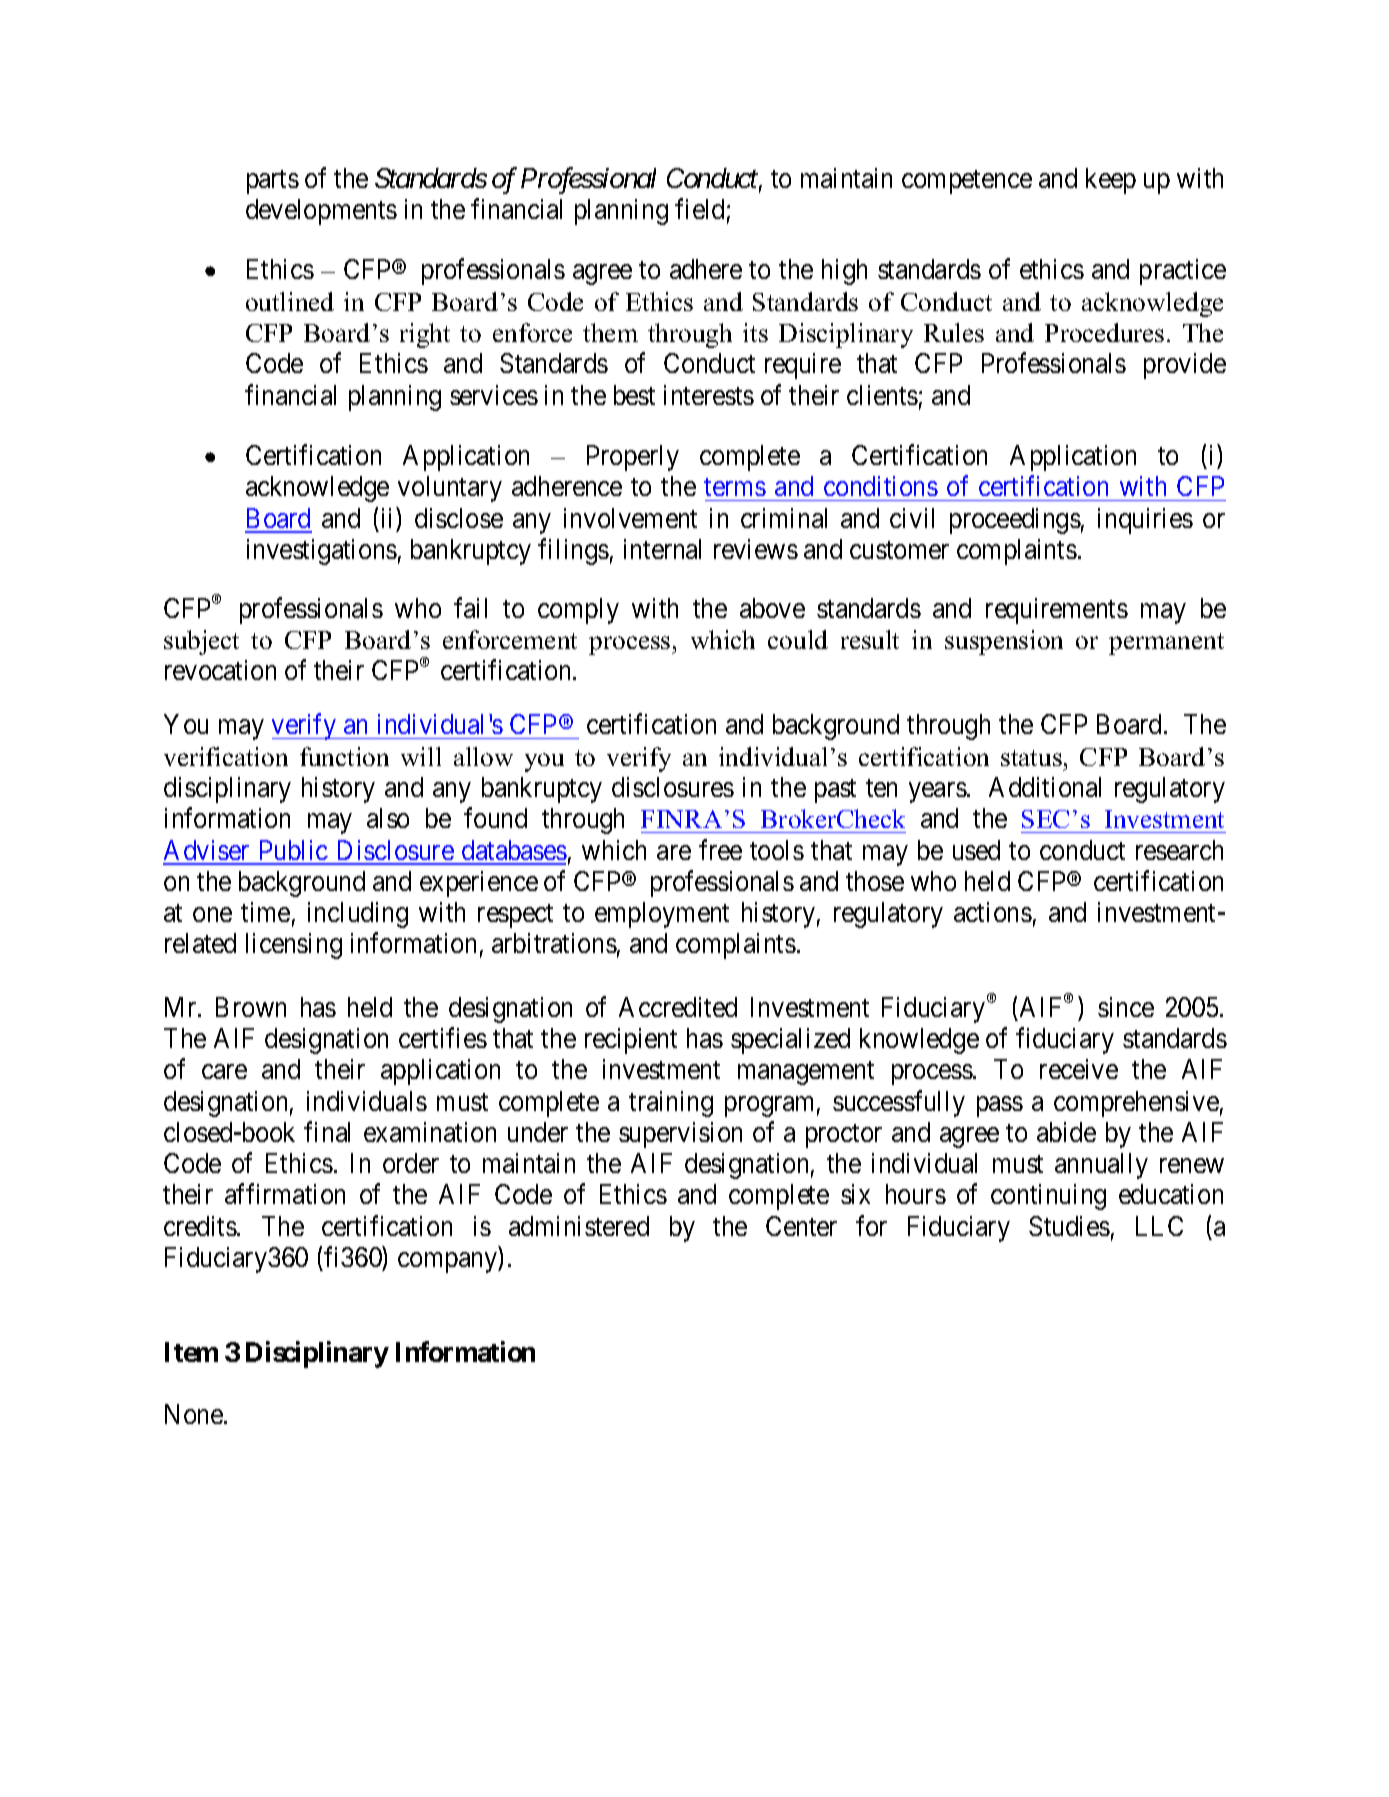  Describe the element at coordinates (321, 212) in the image. I see `developments` at that location.
